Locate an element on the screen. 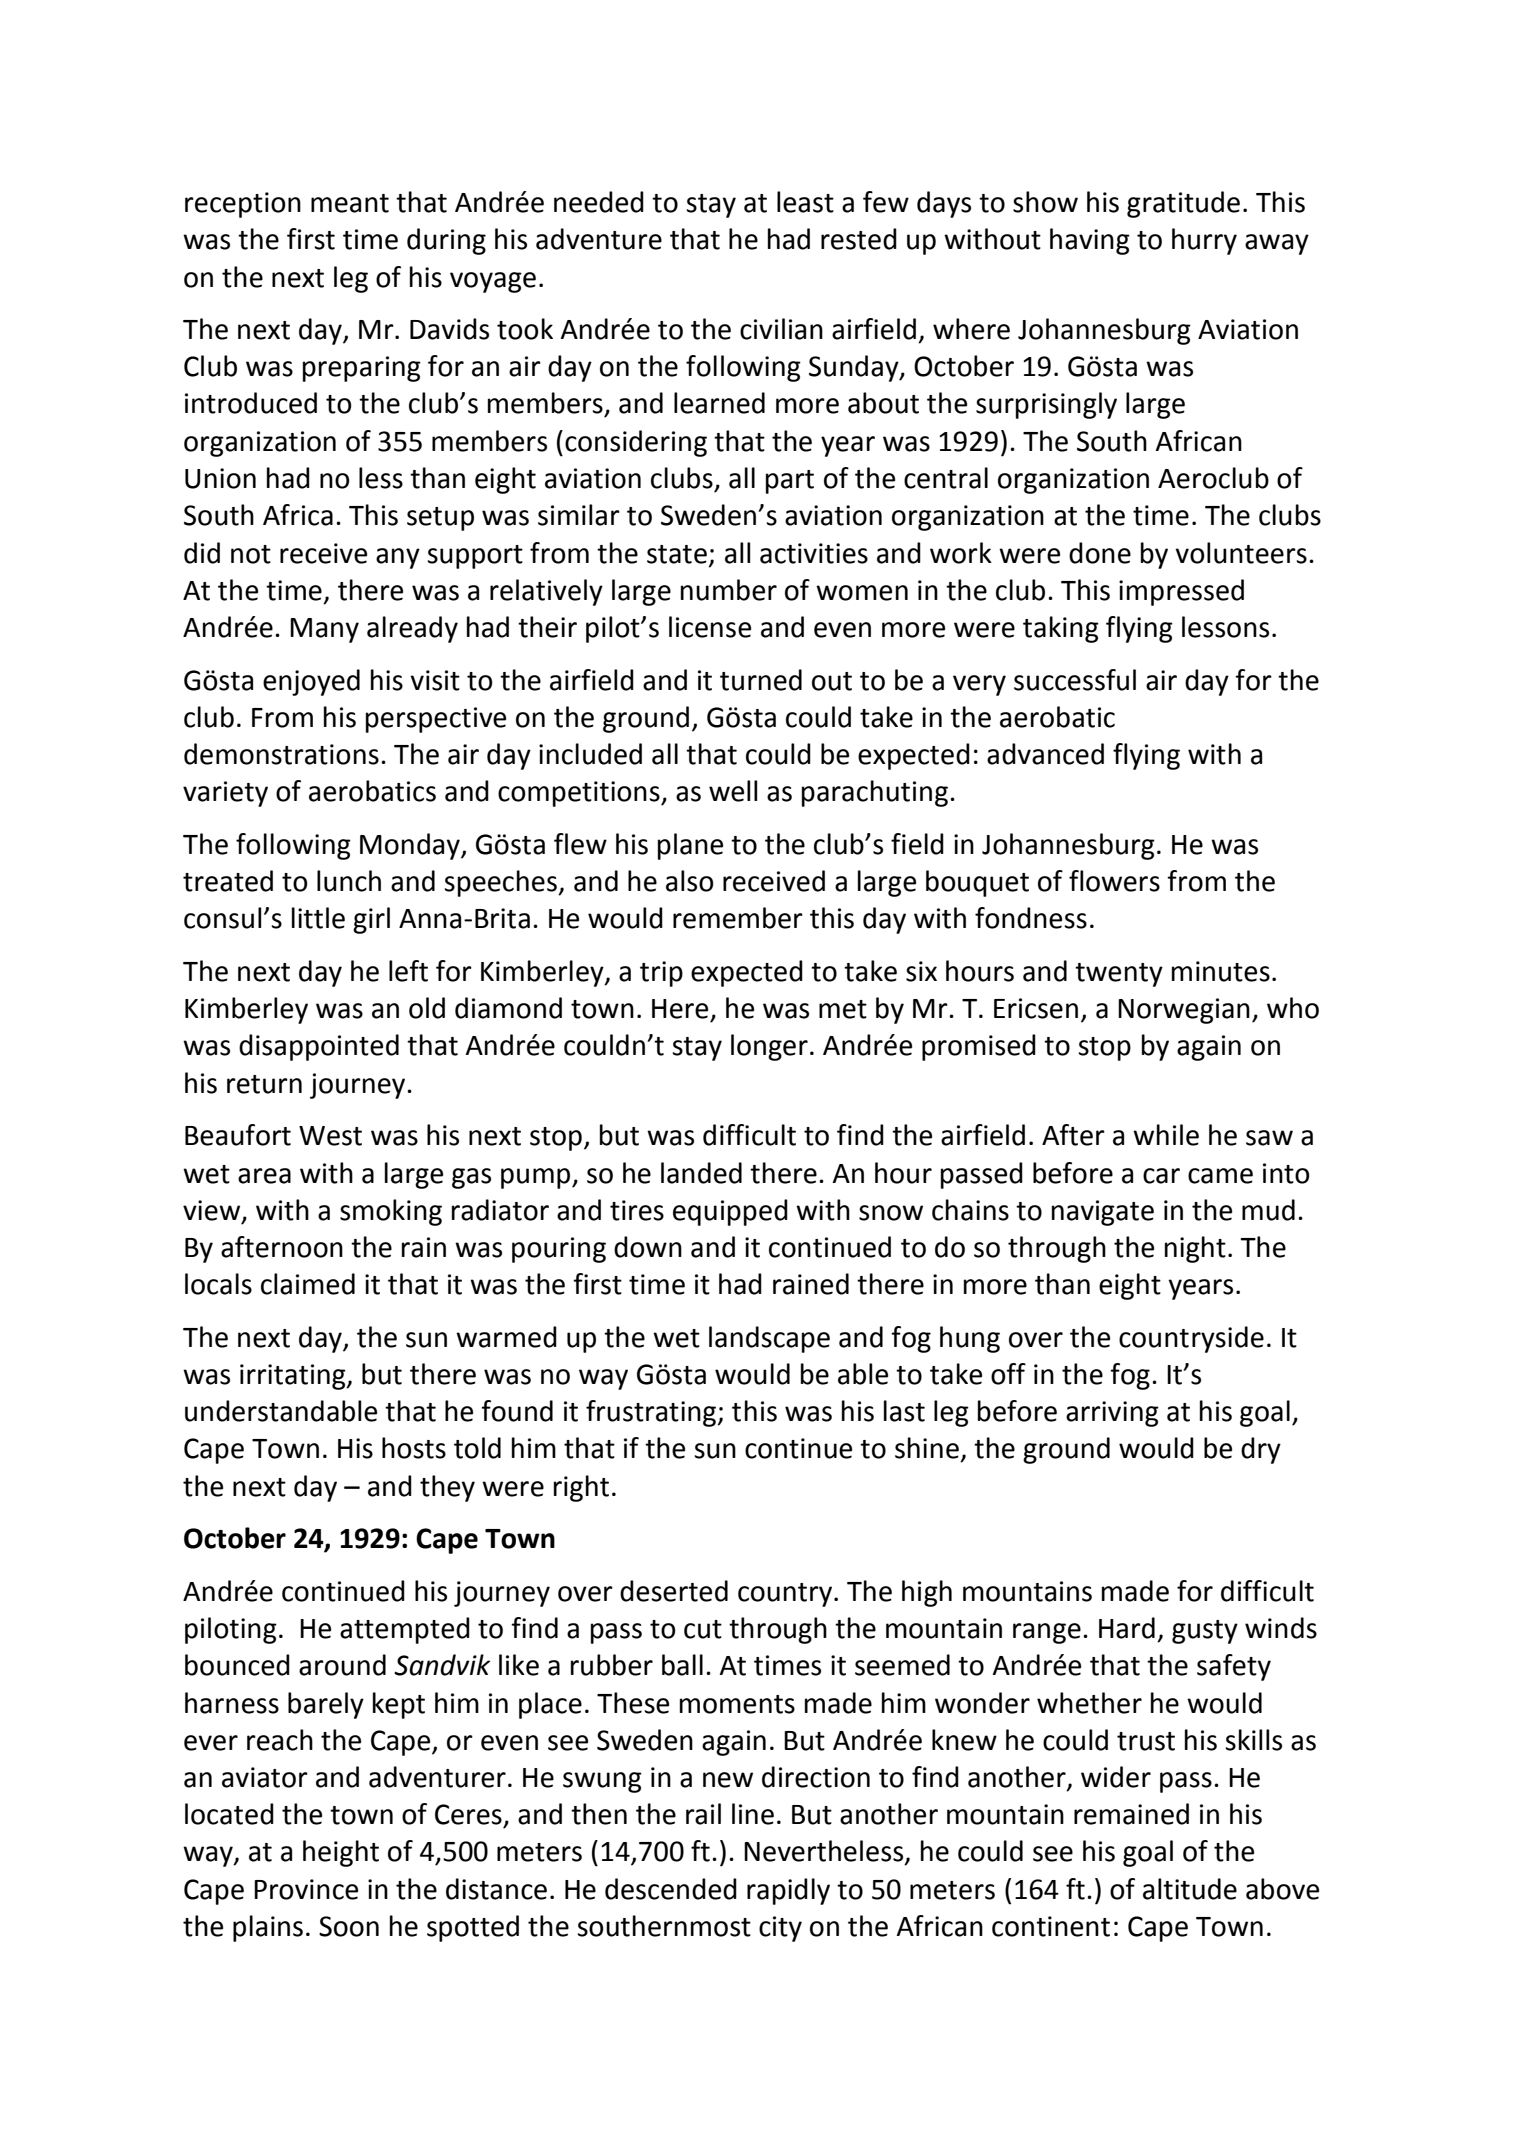  disappointed is located at coordinates (319, 1047).
